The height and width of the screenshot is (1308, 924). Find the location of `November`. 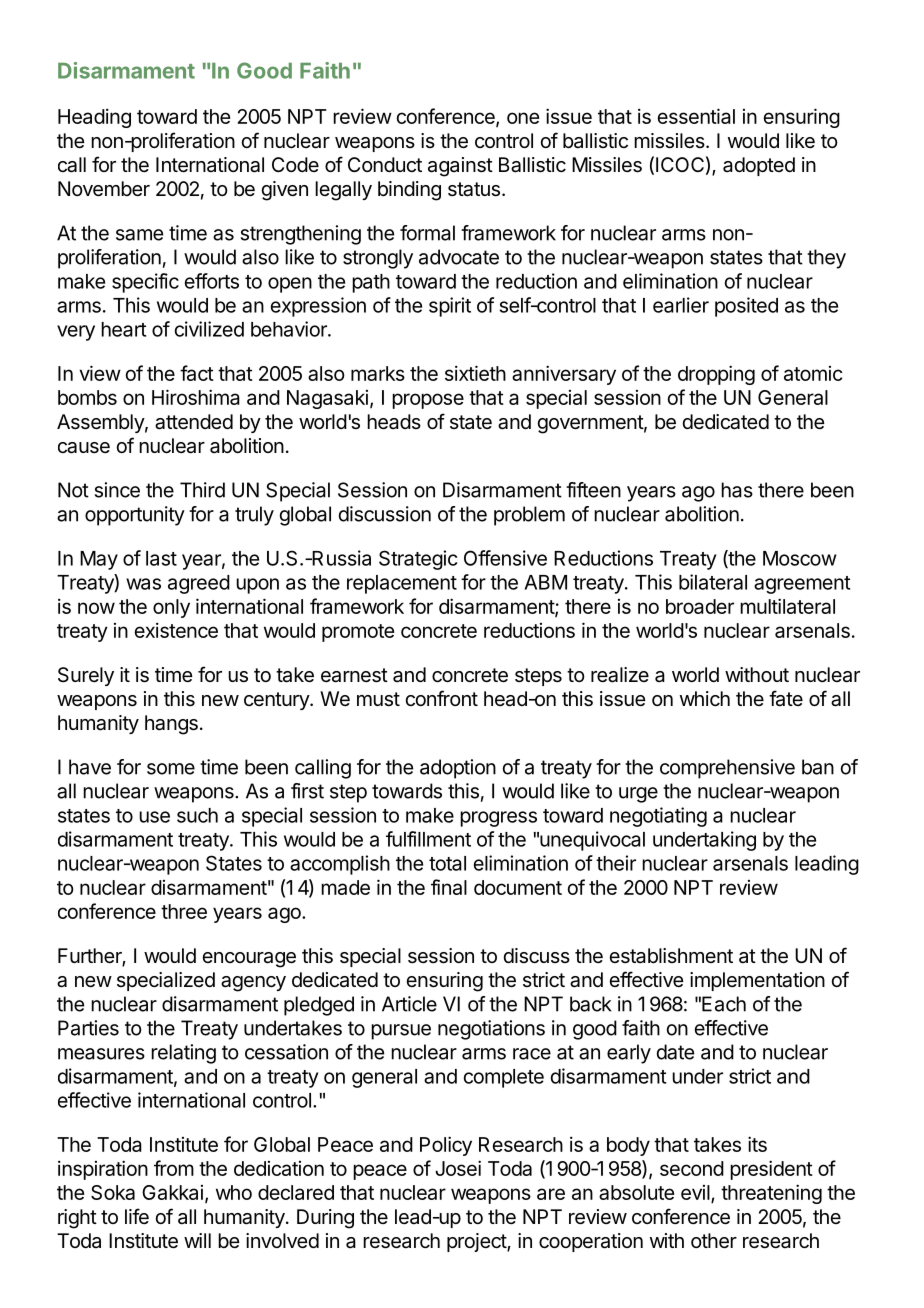

November is located at coordinates (104, 189).
